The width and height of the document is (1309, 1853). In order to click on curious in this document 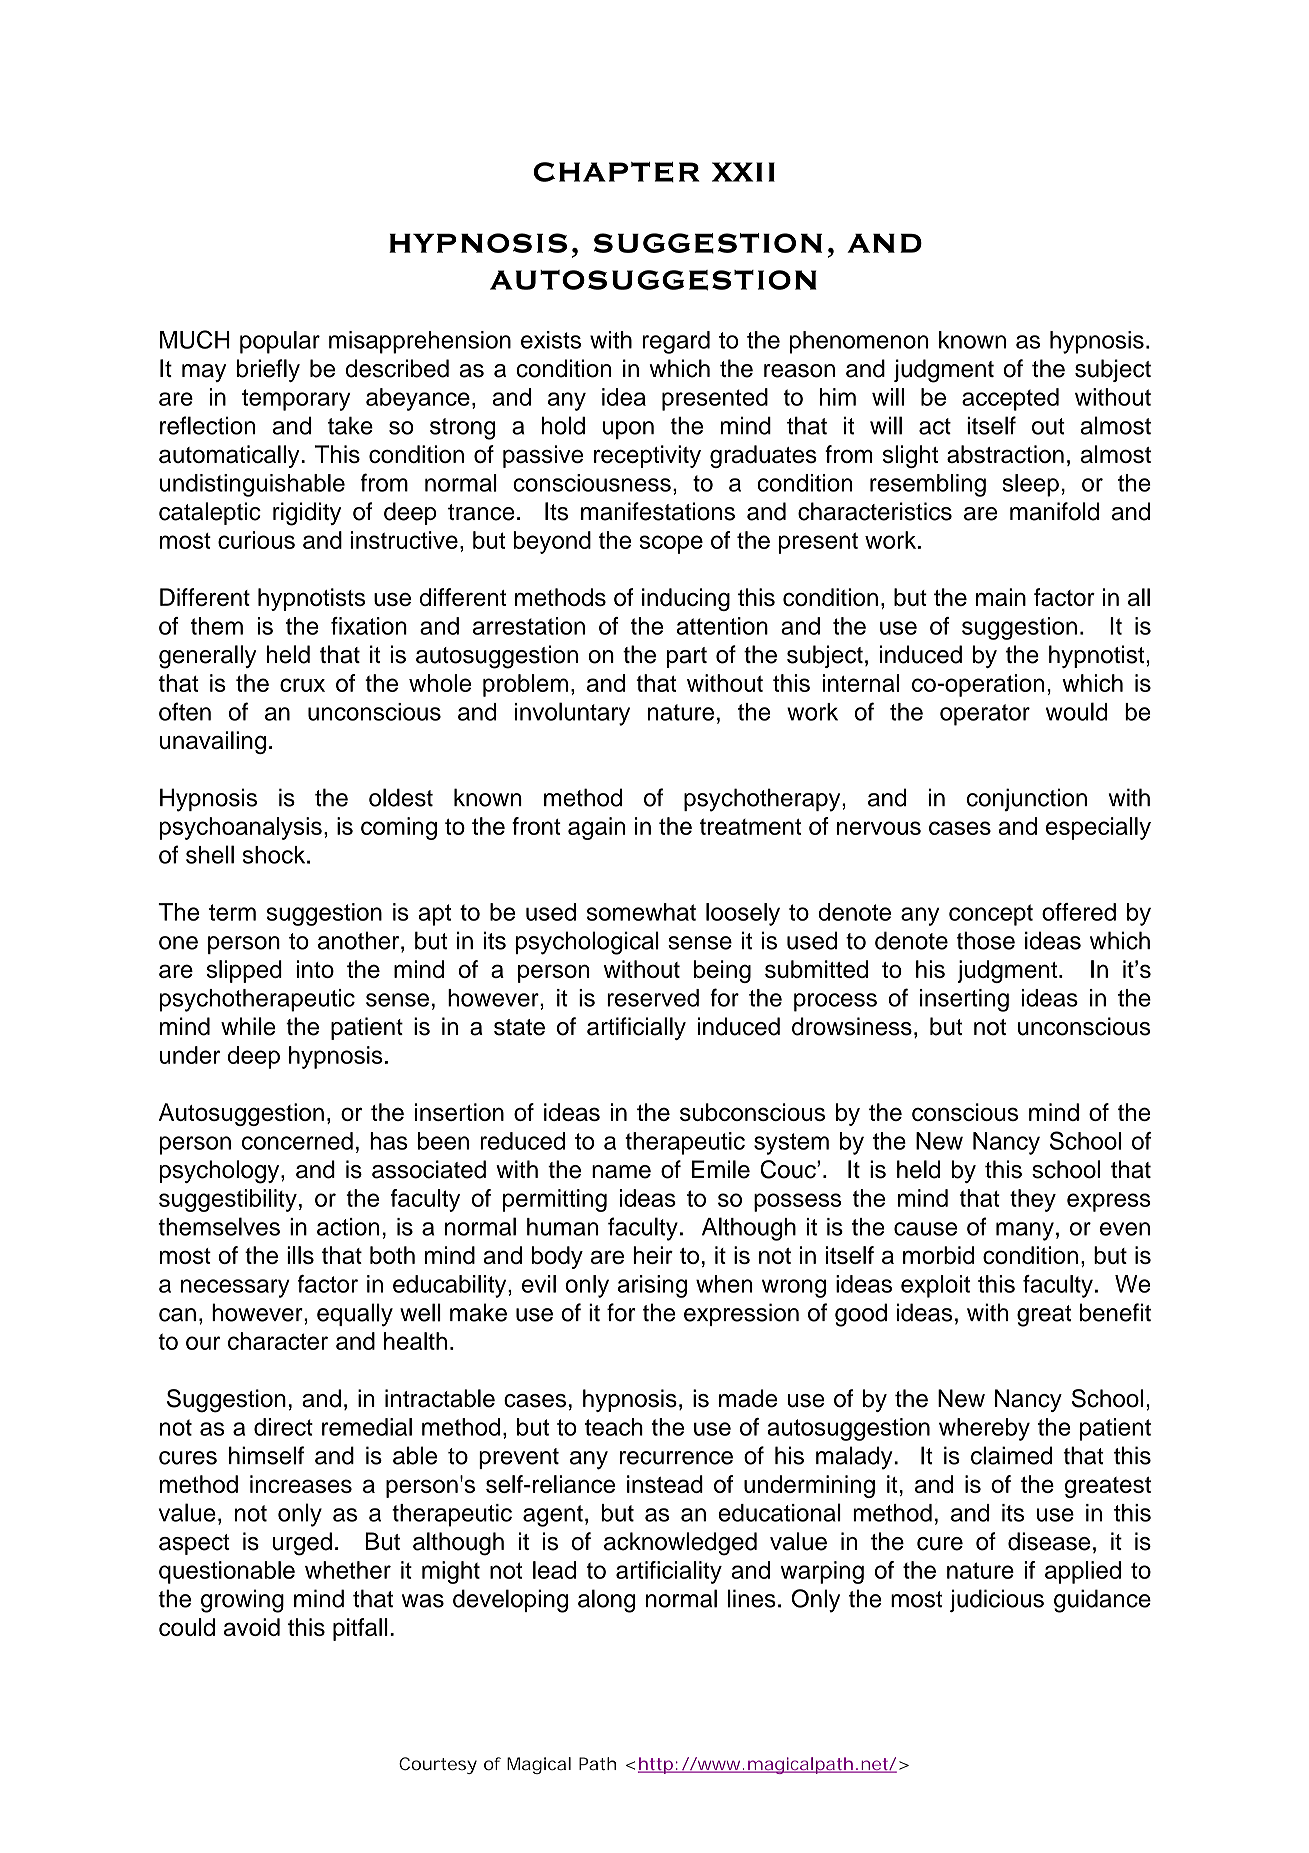, I will do `click(256, 540)`.
